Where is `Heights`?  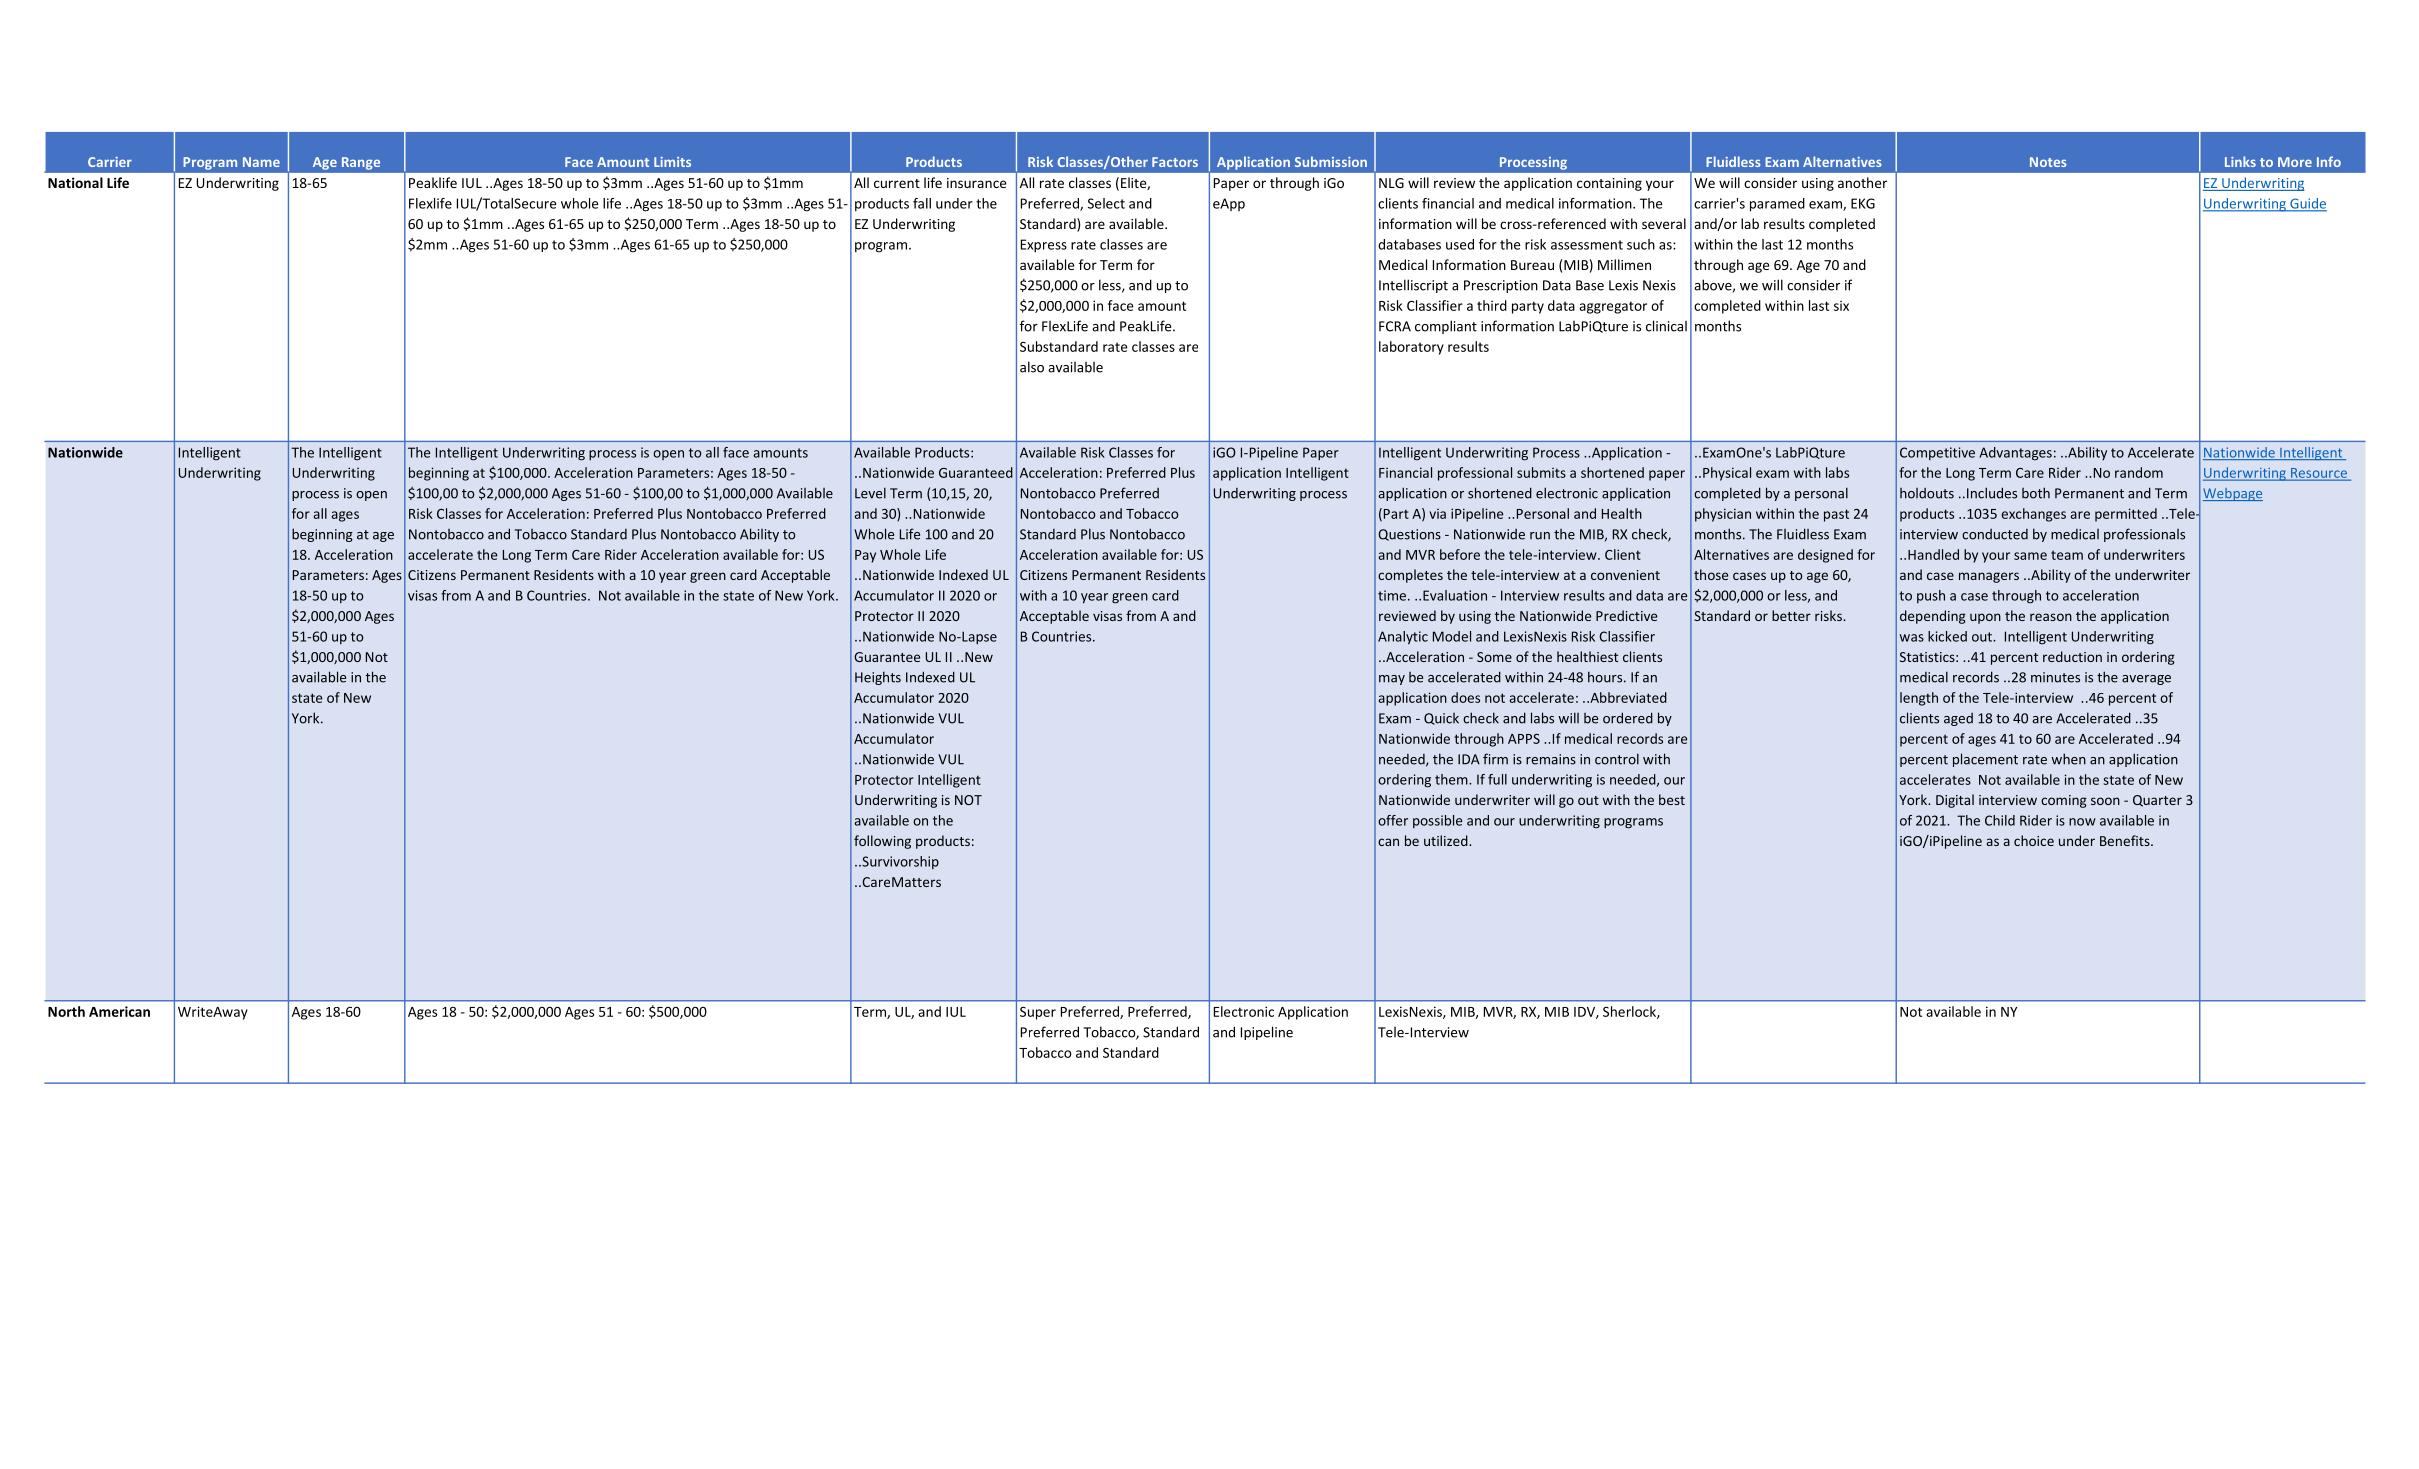 Heights is located at coordinates (878, 678).
